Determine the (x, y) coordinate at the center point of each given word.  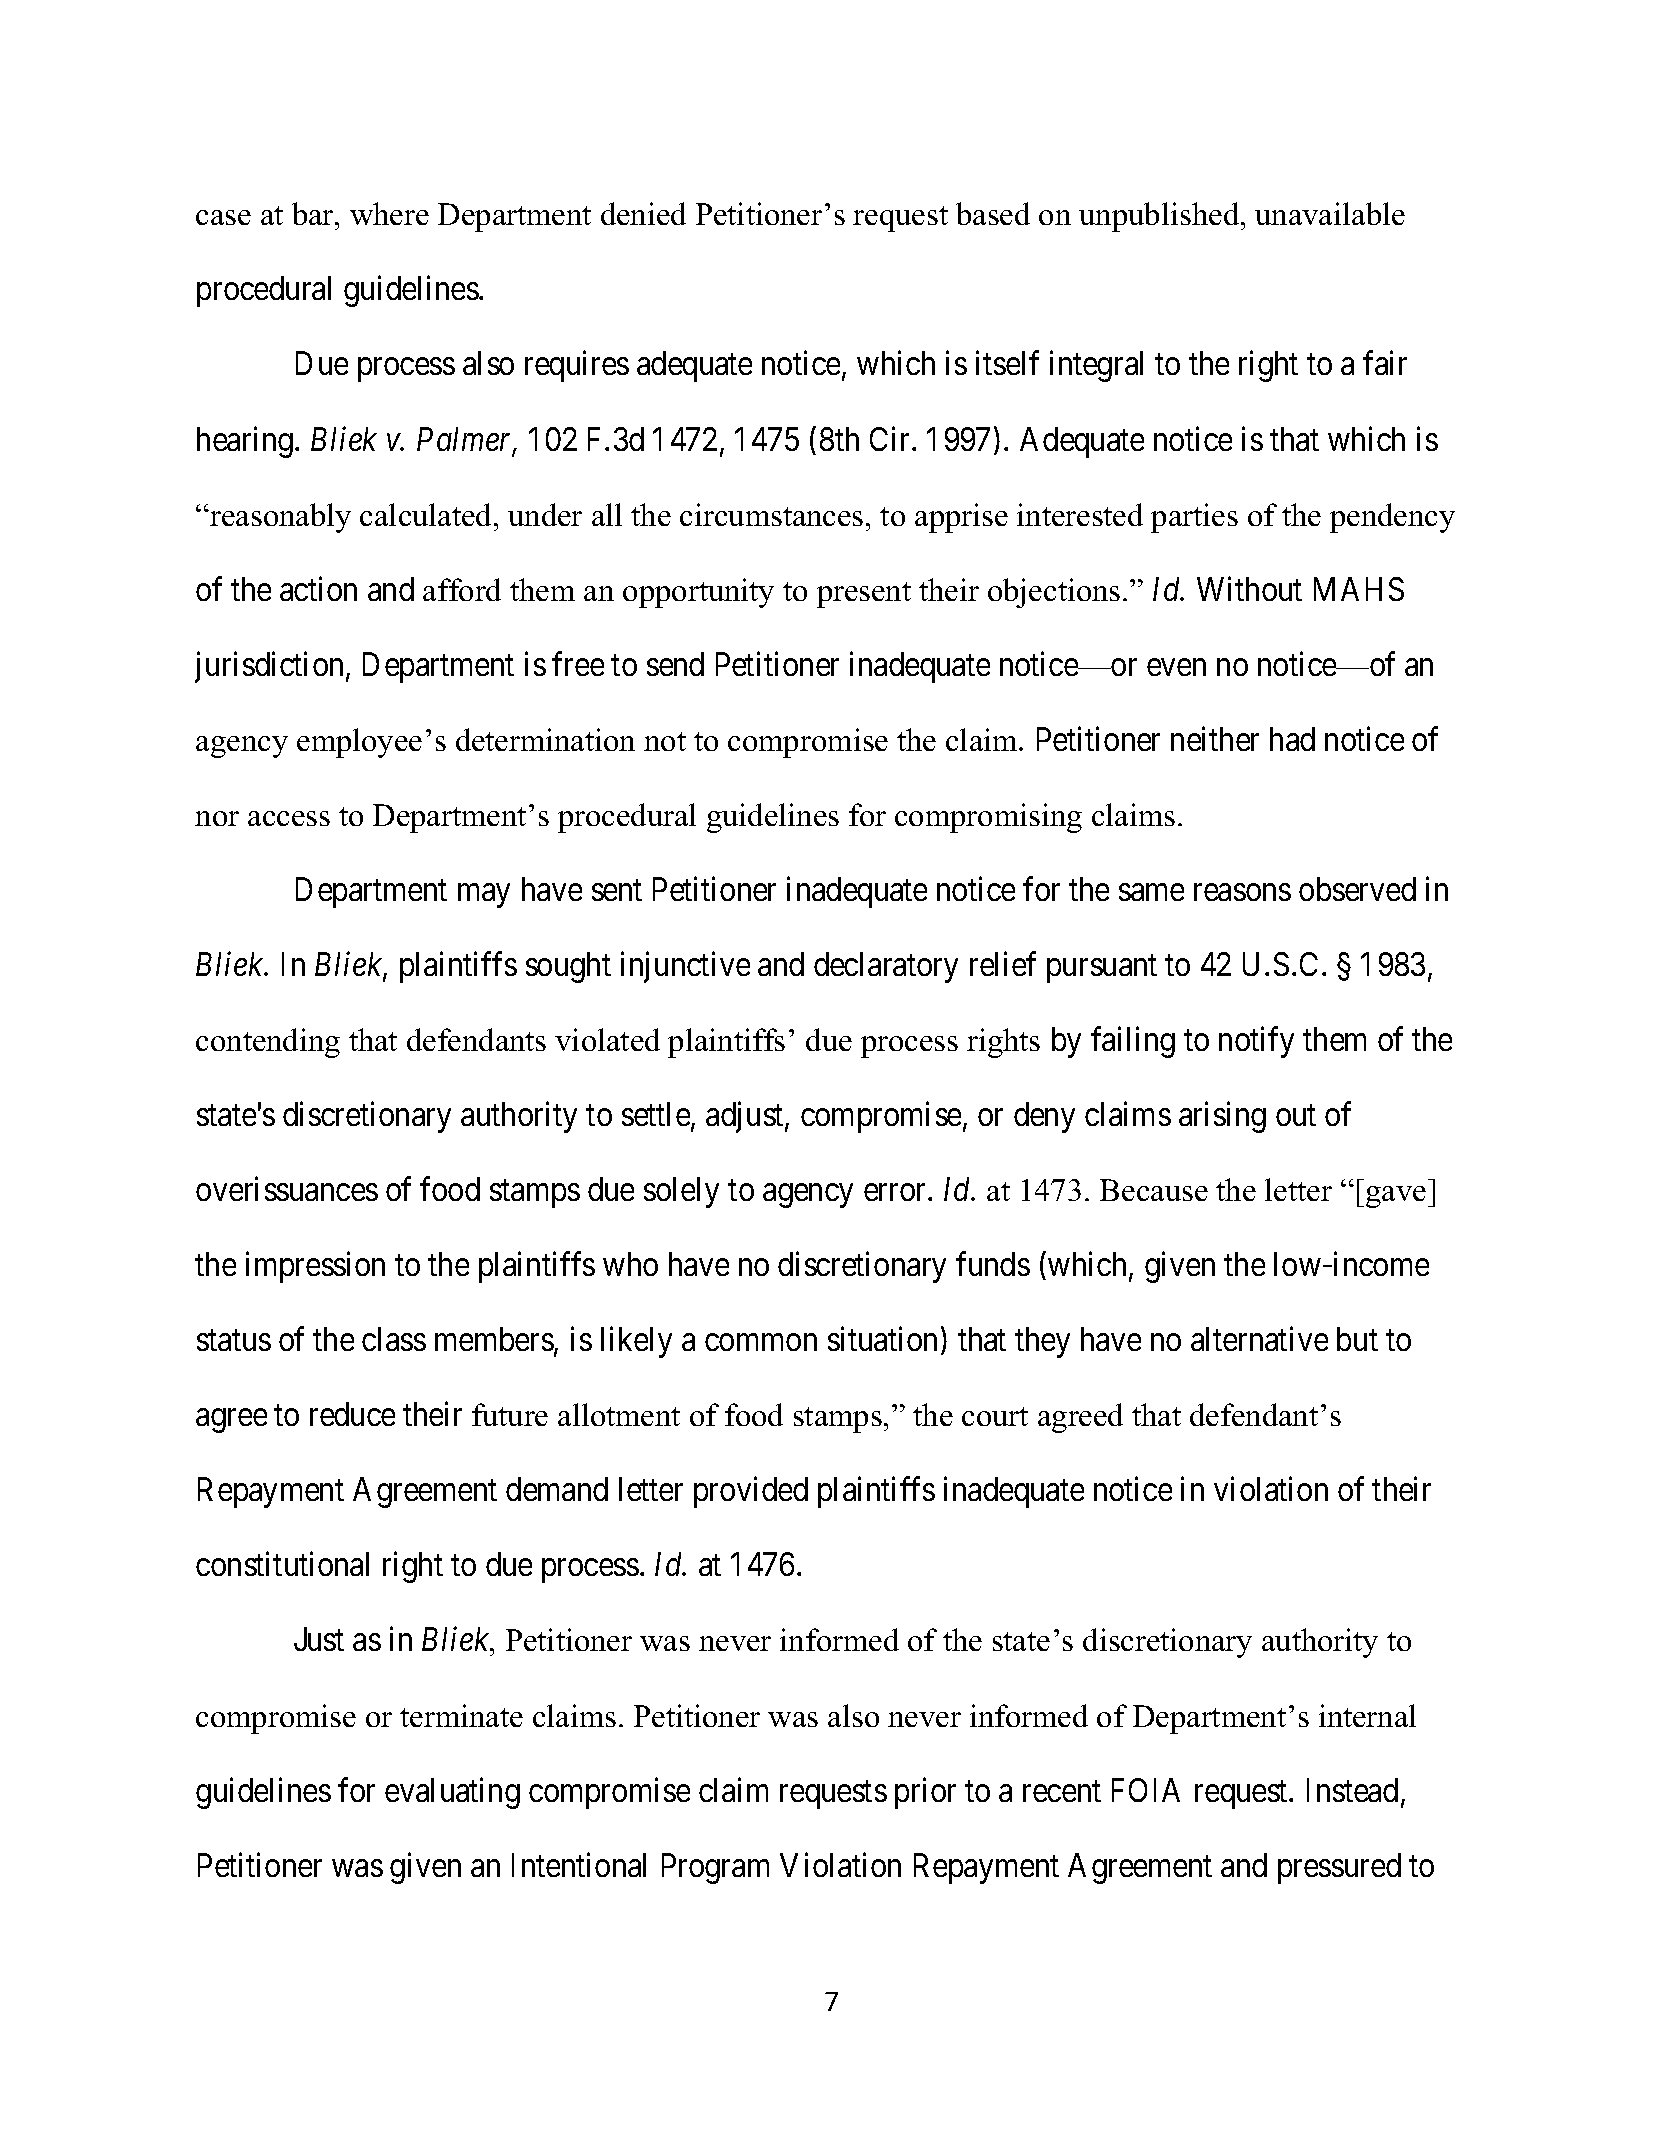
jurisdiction (271, 667)
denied (643, 213)
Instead (1352, 1790)
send (675, 664)
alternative (1259, 1339)
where (389, 213)
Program (715, 1868)
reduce (352, 1414)
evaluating (452, 1793)
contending (268, 1043)
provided (751, 1492)
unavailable (1330, 213)
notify (1256, 1042)
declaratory (886, 967)
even (1176, 667)
